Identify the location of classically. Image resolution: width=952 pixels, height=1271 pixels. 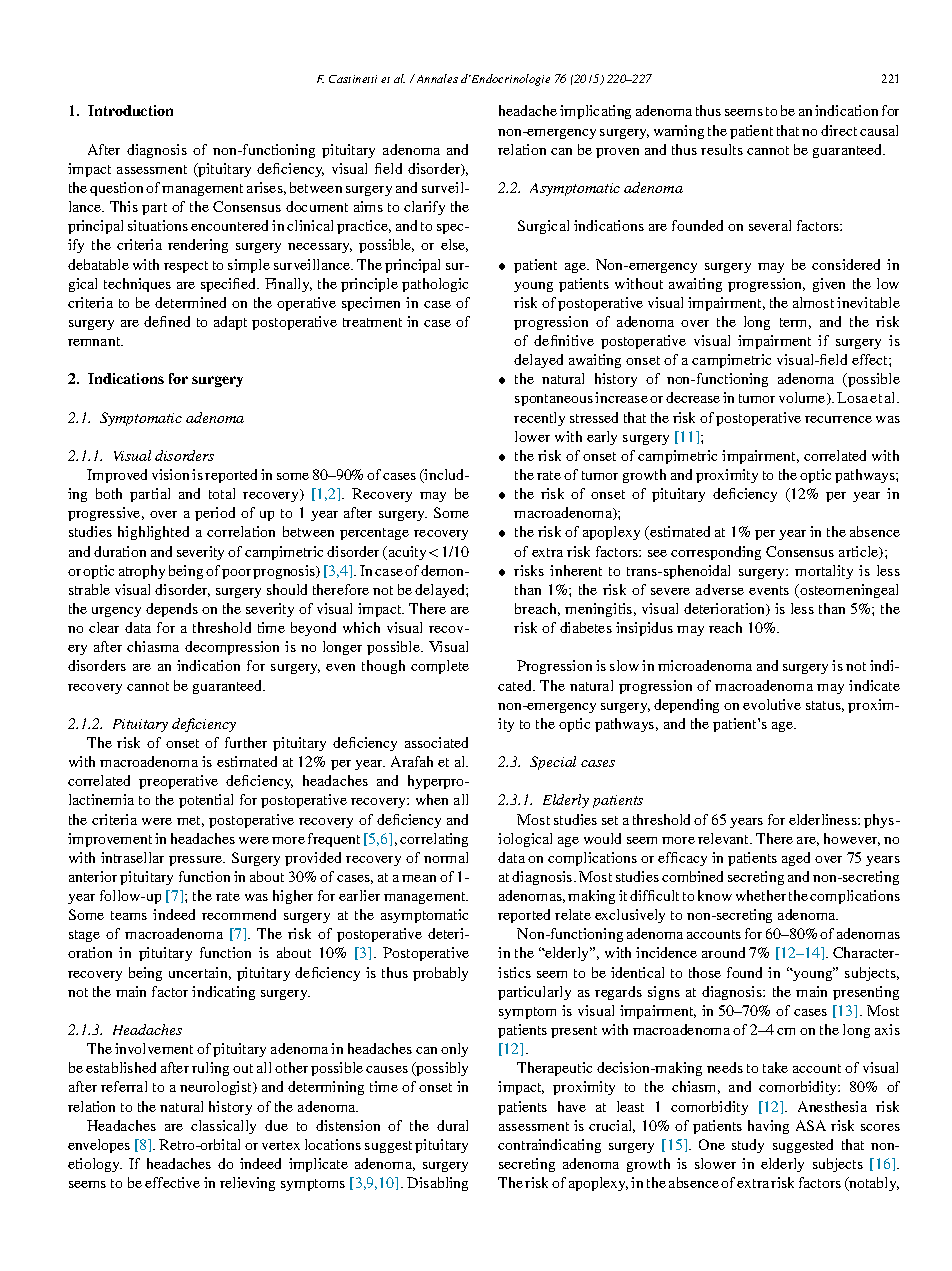
(223, 1127).
